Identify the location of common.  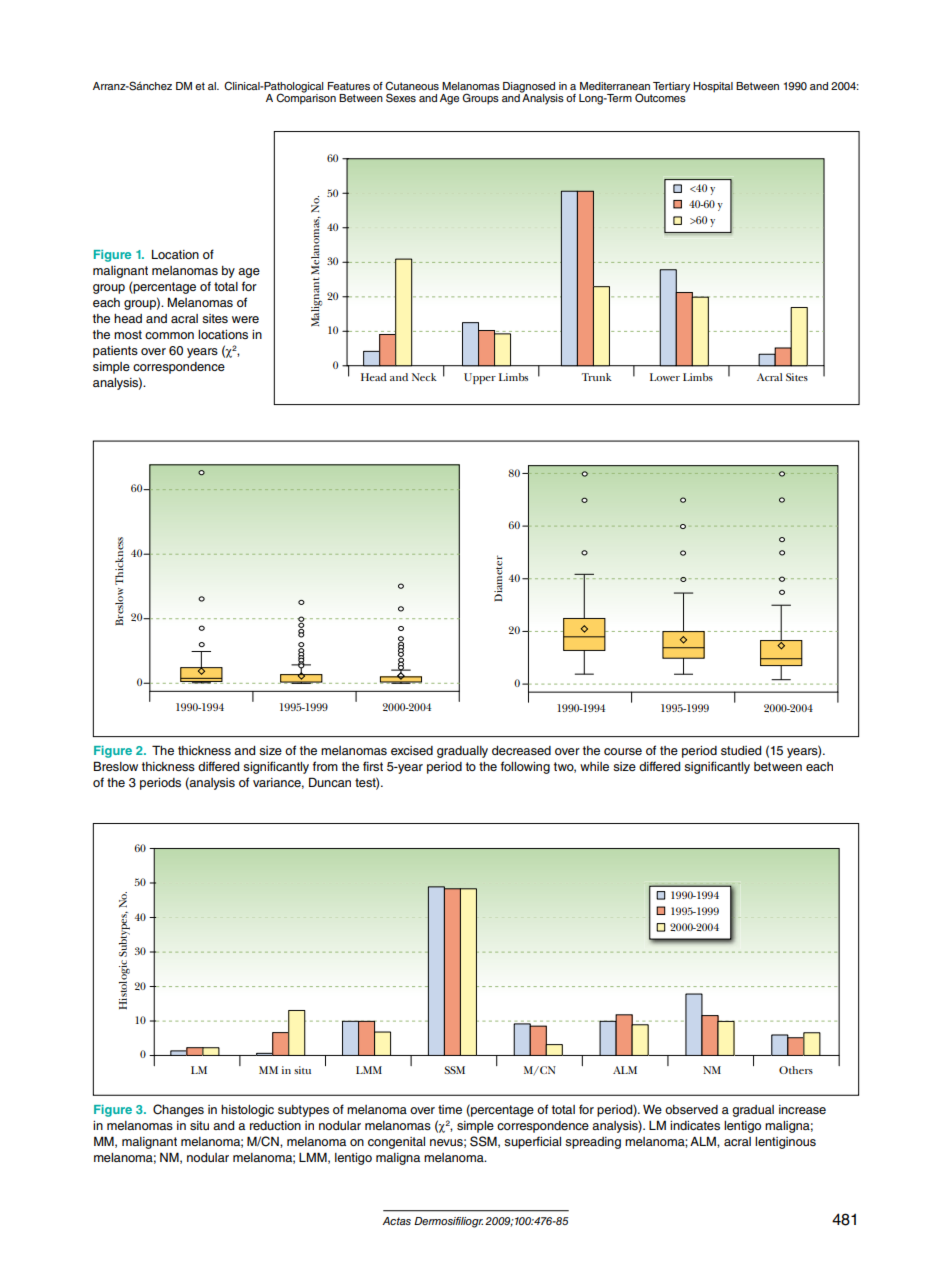
(169, 335).
